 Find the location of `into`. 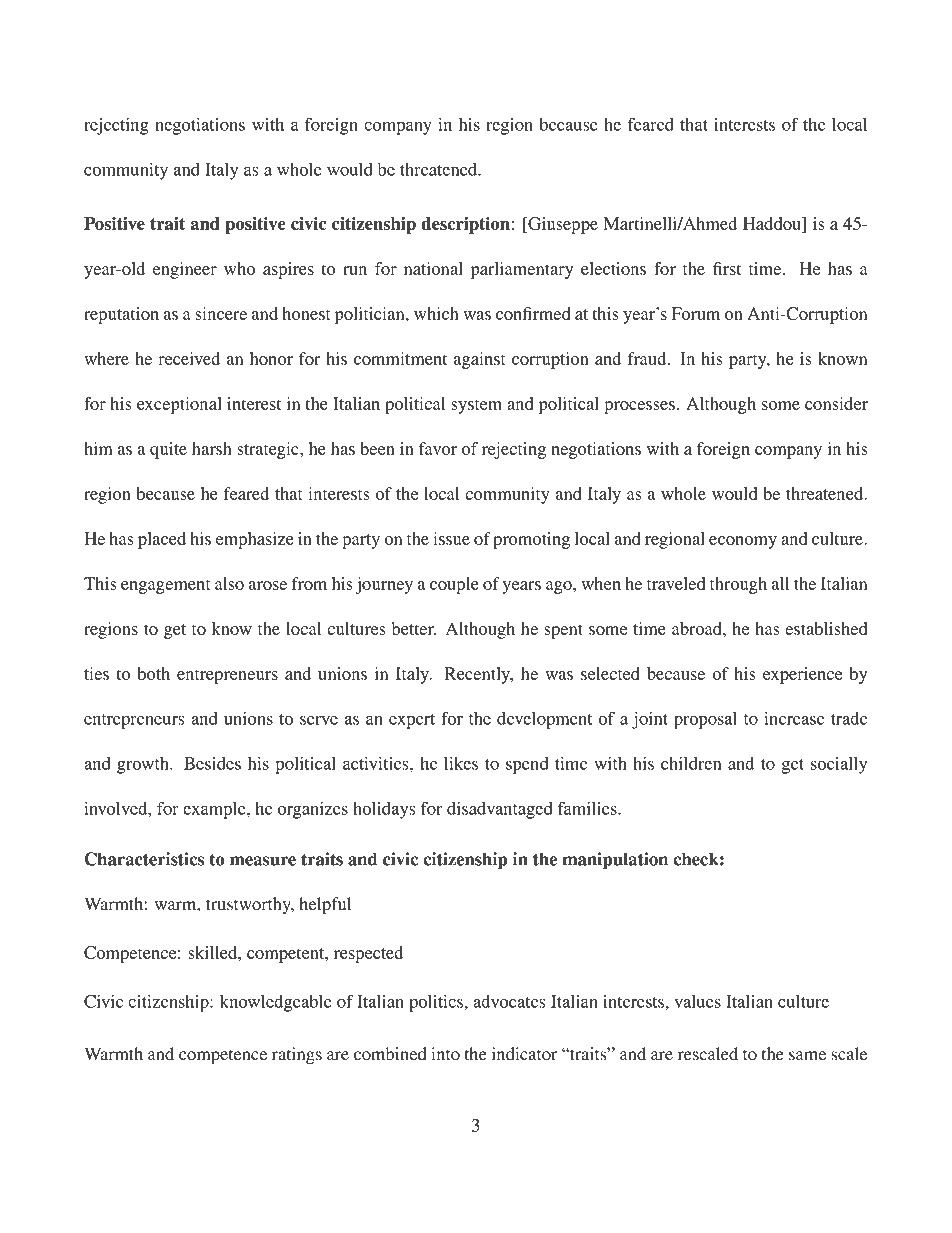

into is located at coordinates (445, 1054).
